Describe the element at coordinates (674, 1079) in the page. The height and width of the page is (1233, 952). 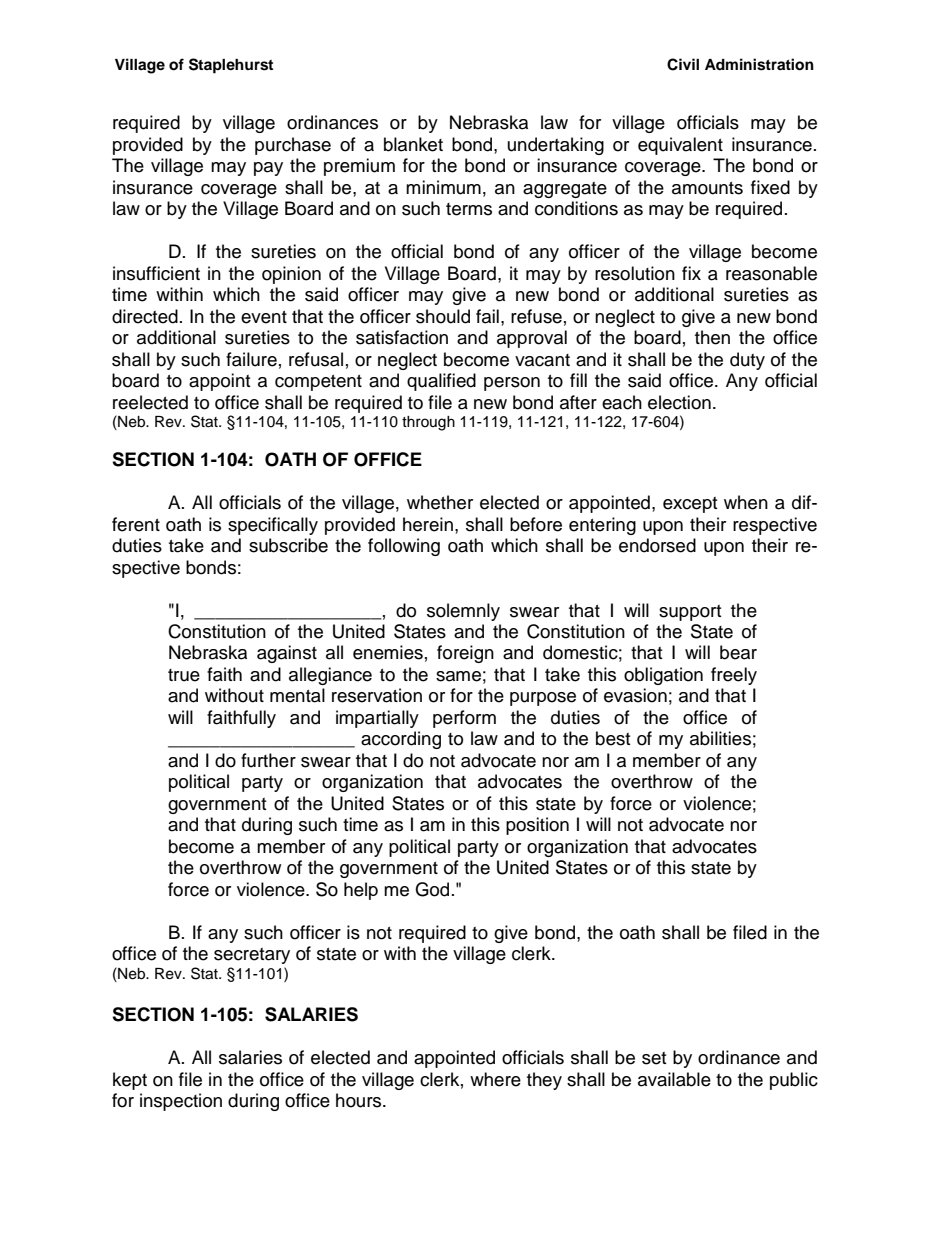
I see `available` at that location.
